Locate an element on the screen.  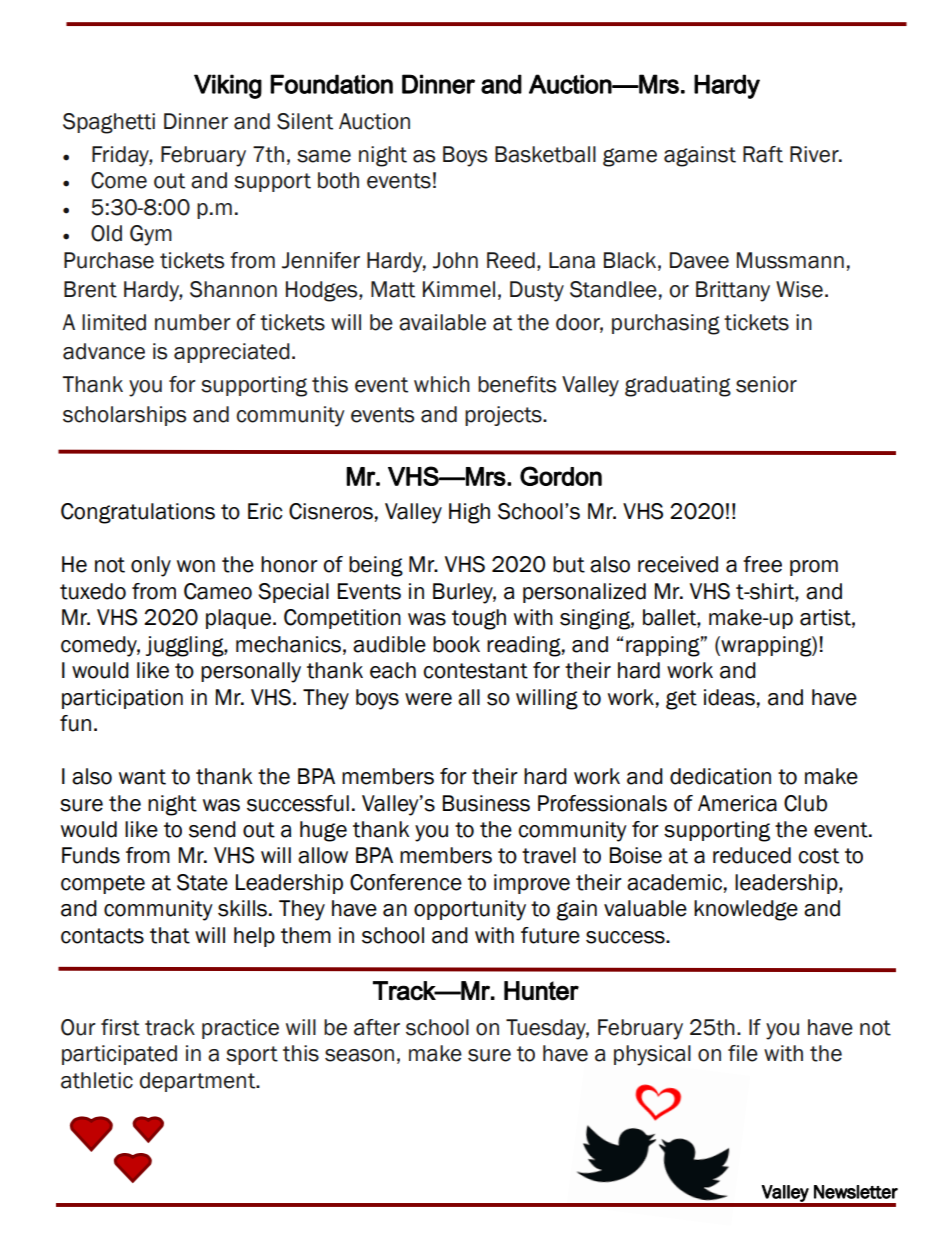
Newsletter is located at coordinates (856, 1192).
